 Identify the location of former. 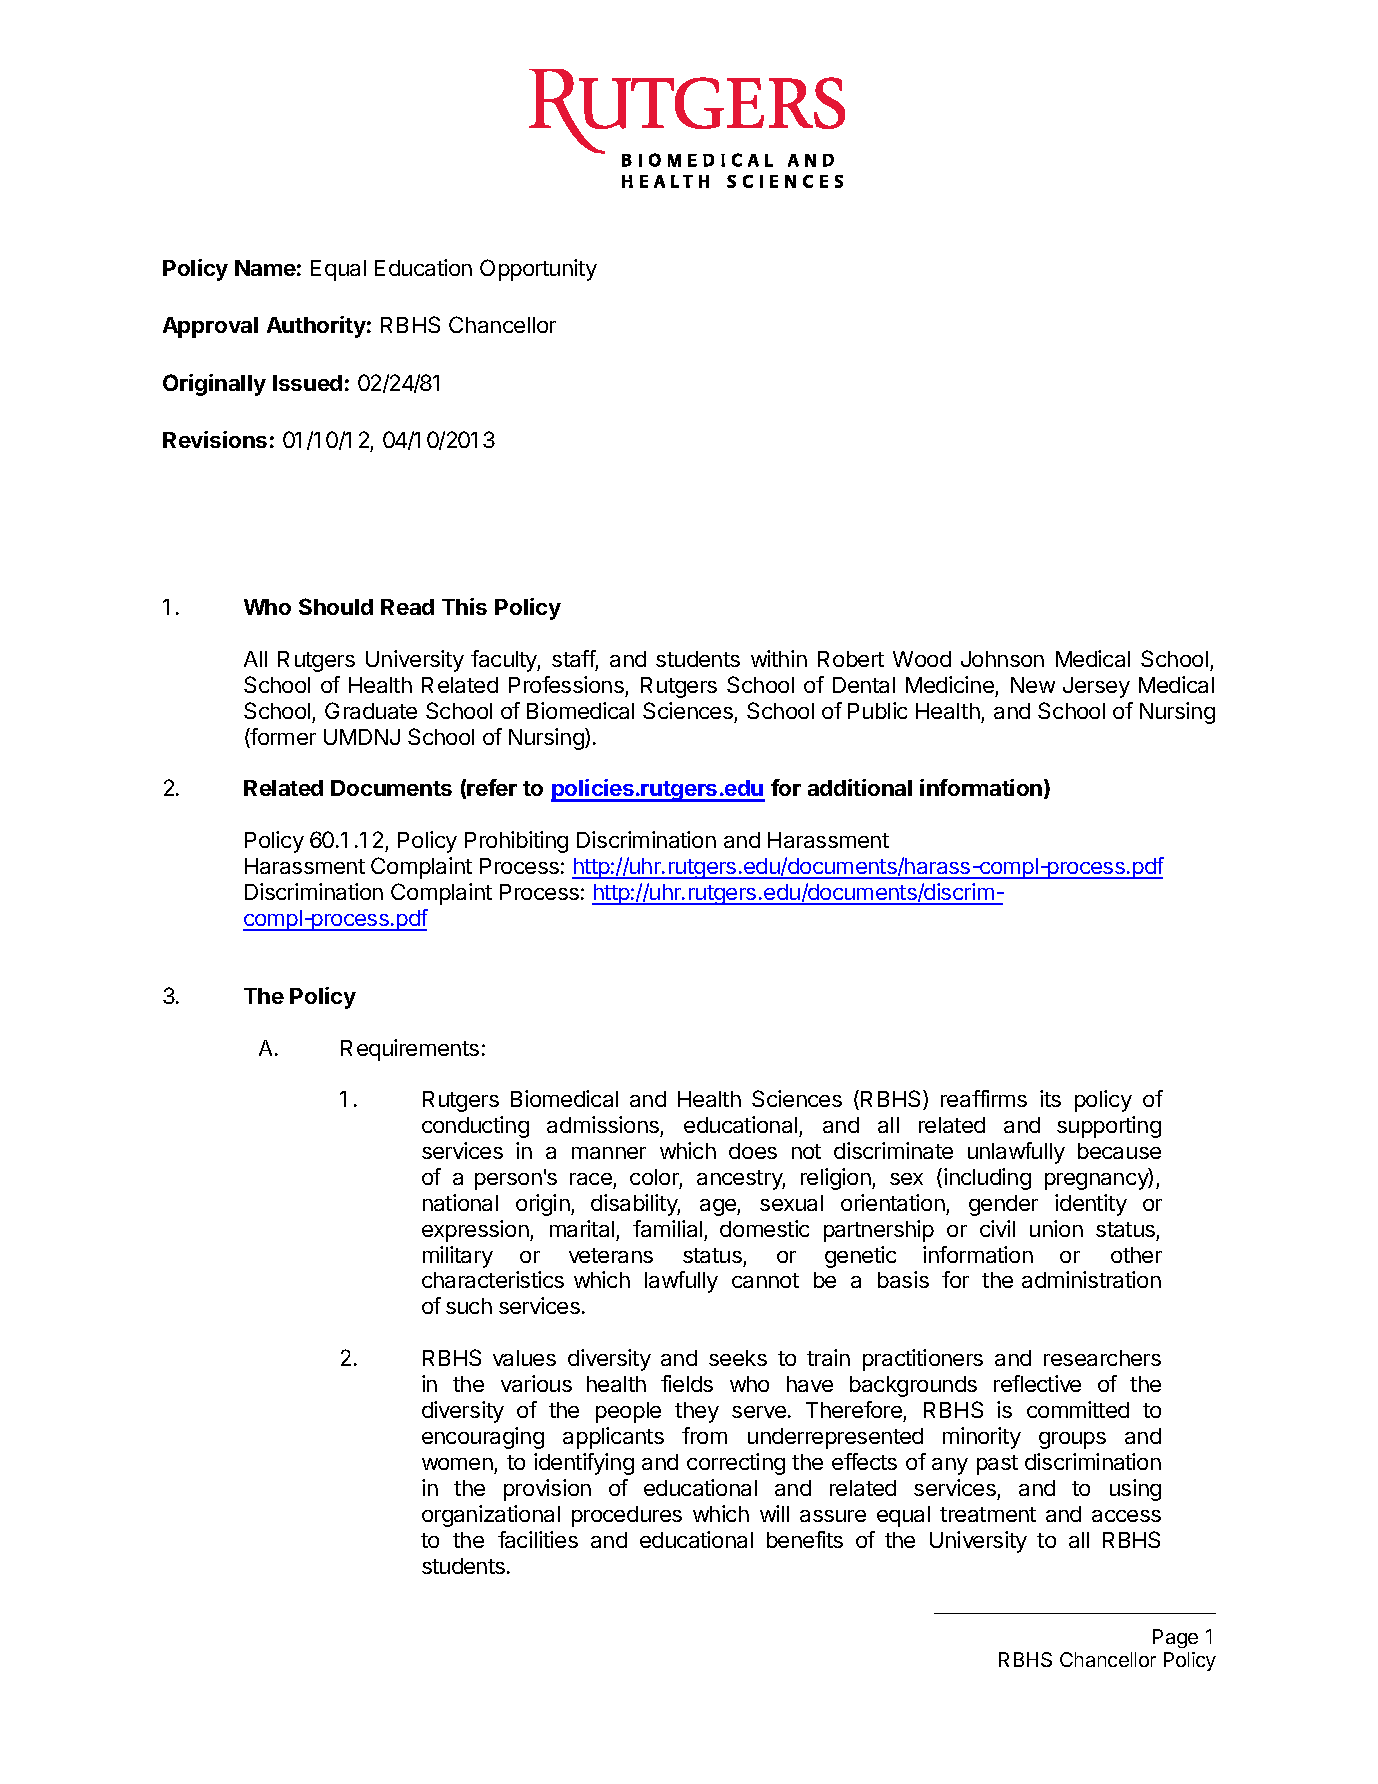
(282, 738).
